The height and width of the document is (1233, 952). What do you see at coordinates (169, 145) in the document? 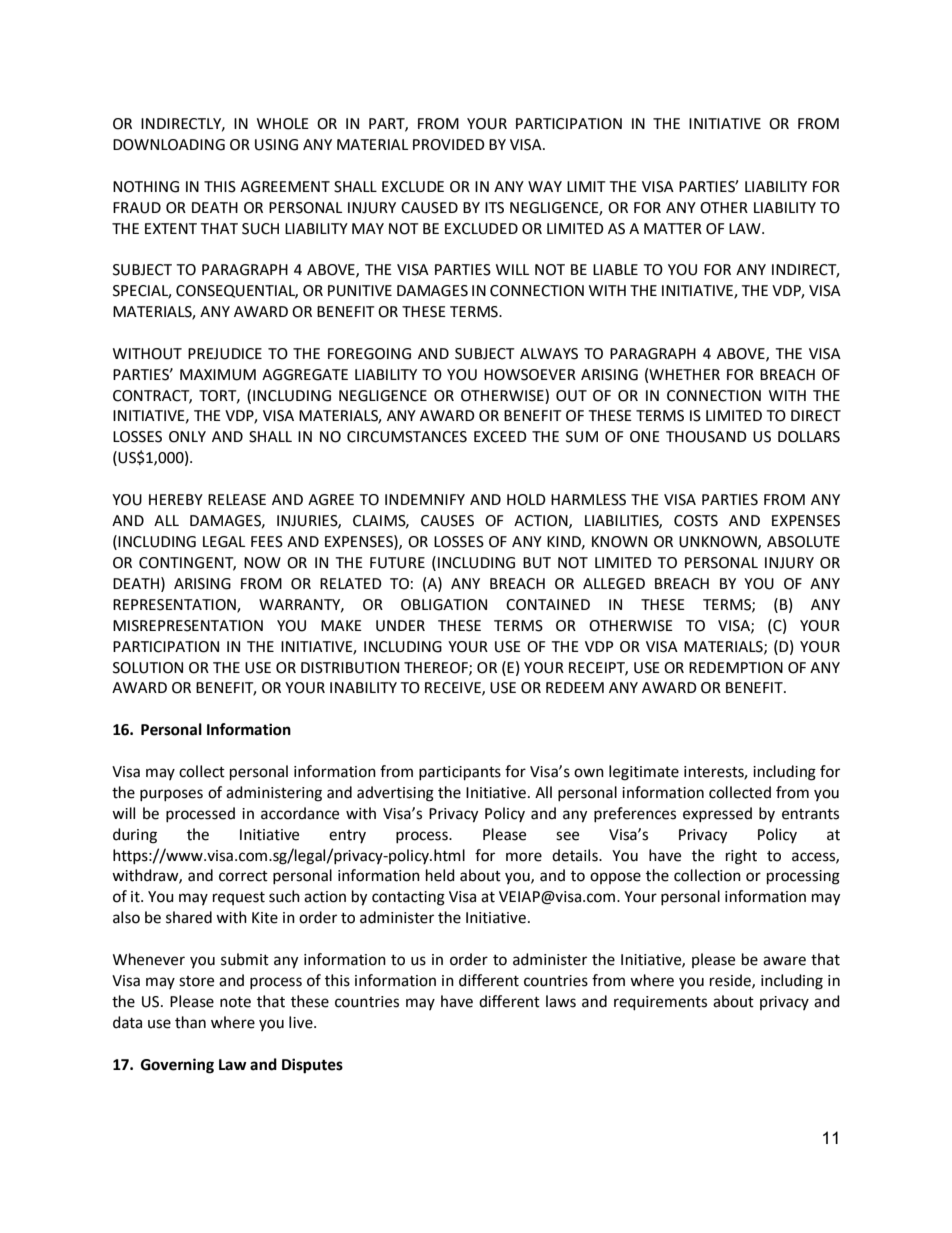
I see `DOWNLOADING` at bounding box center [169, 145].
